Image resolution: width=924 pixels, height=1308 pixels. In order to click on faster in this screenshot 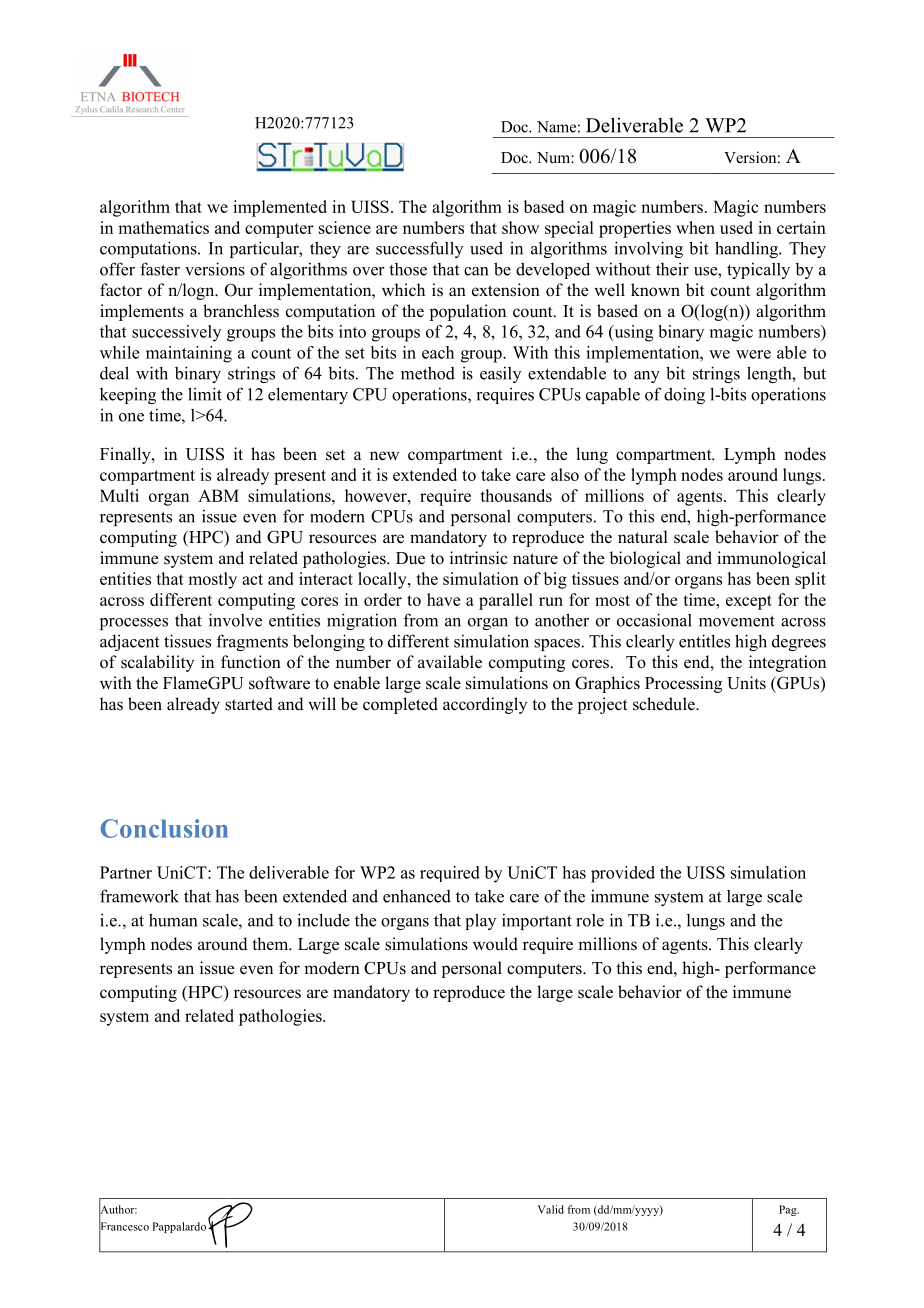, I will do `click(160, 269)`.
